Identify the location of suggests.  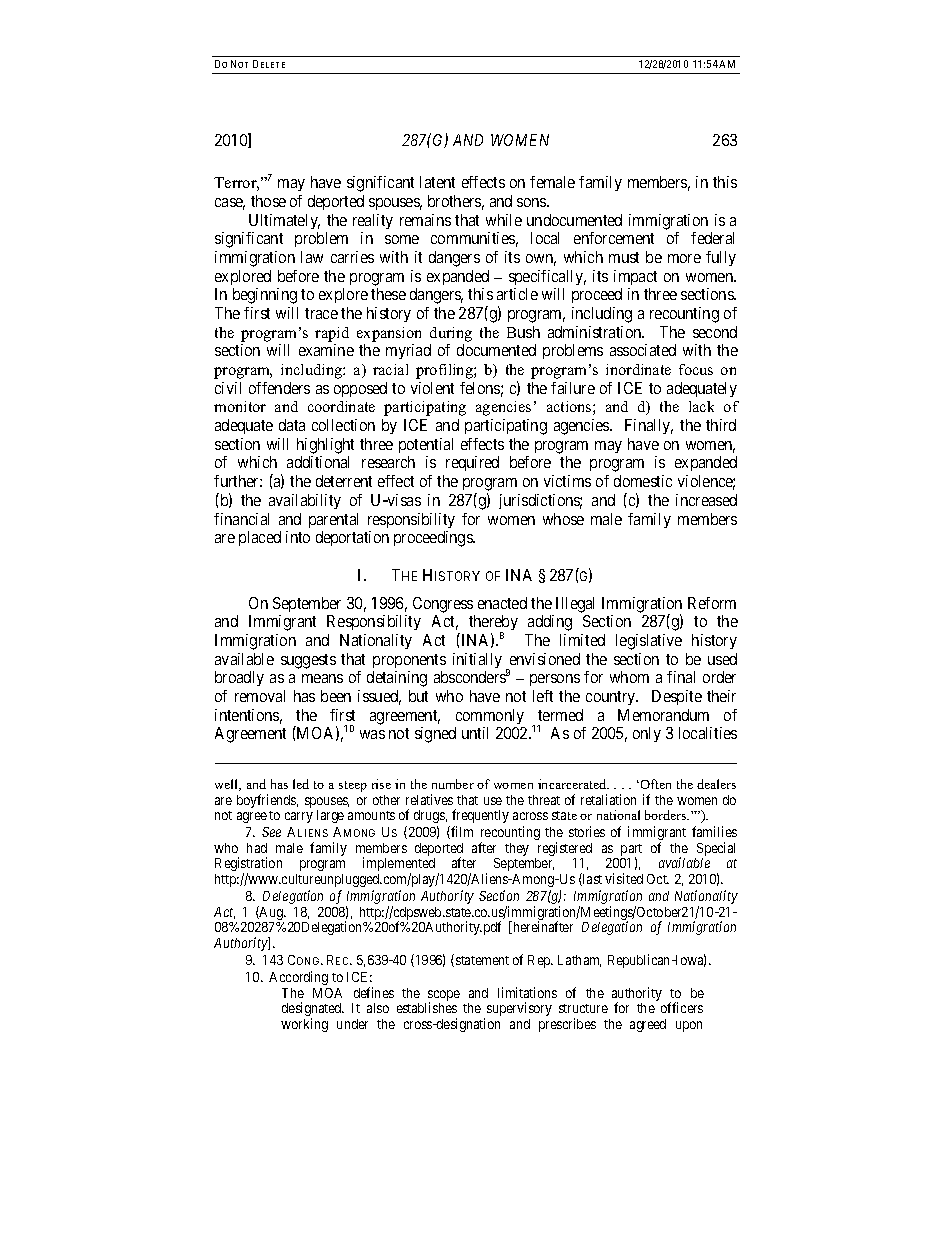
(308, 661).
